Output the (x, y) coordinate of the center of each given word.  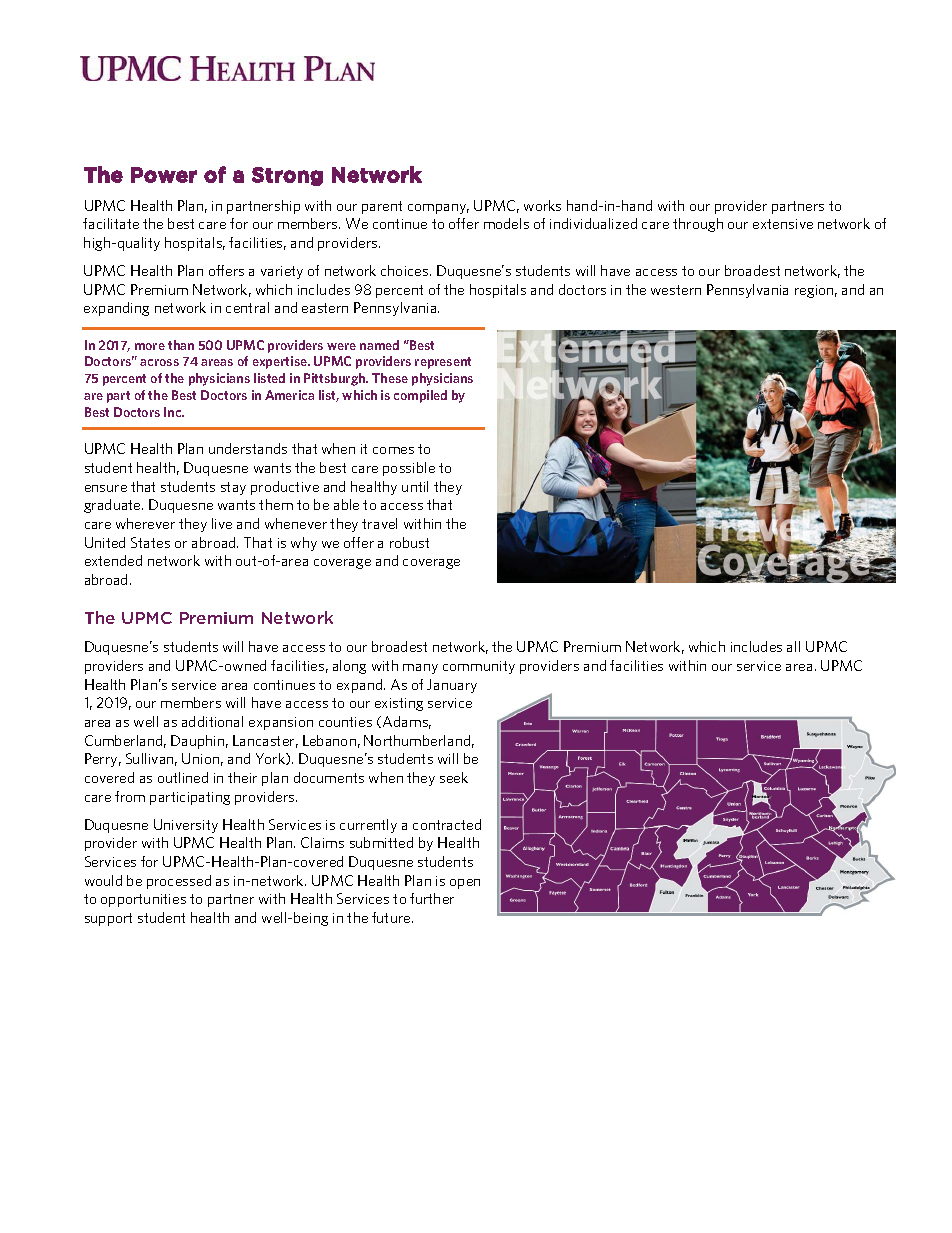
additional (212, 721)
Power (164, 175)
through (698, 225)
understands (248, 448)
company (438, 209)
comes (393, 450)
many (420, 669)
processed (179, 882)
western (676, 290)
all (793, 646)
